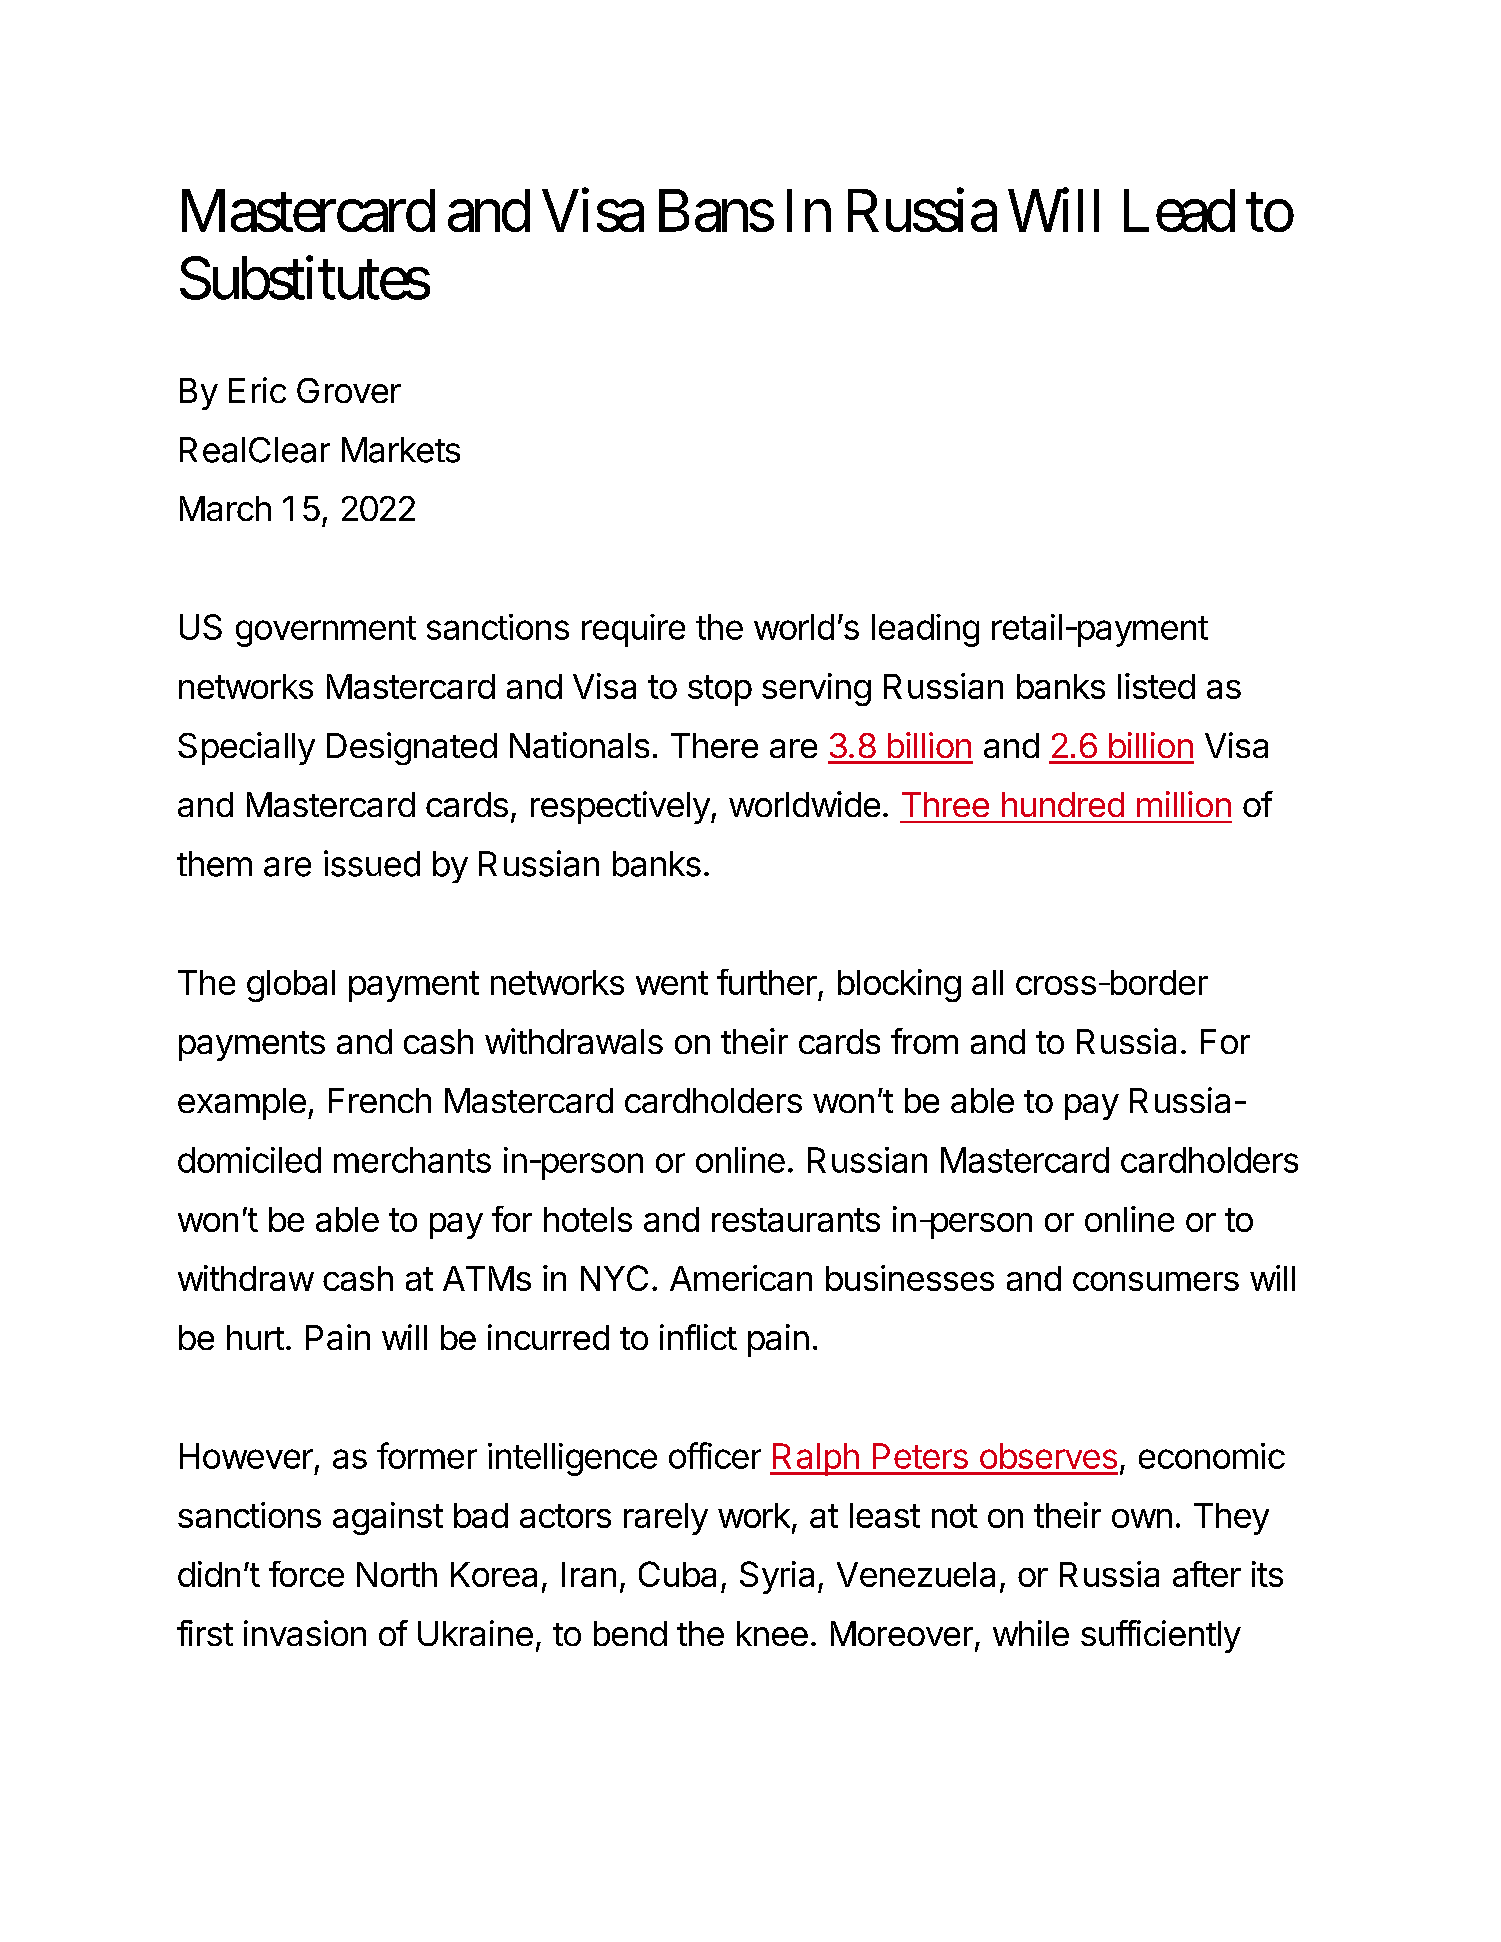 This image has height=1942, width=1501. What do you see at coordinates (620, 807) in the image?
I see `respectively` at bounding box center [620, 807].
